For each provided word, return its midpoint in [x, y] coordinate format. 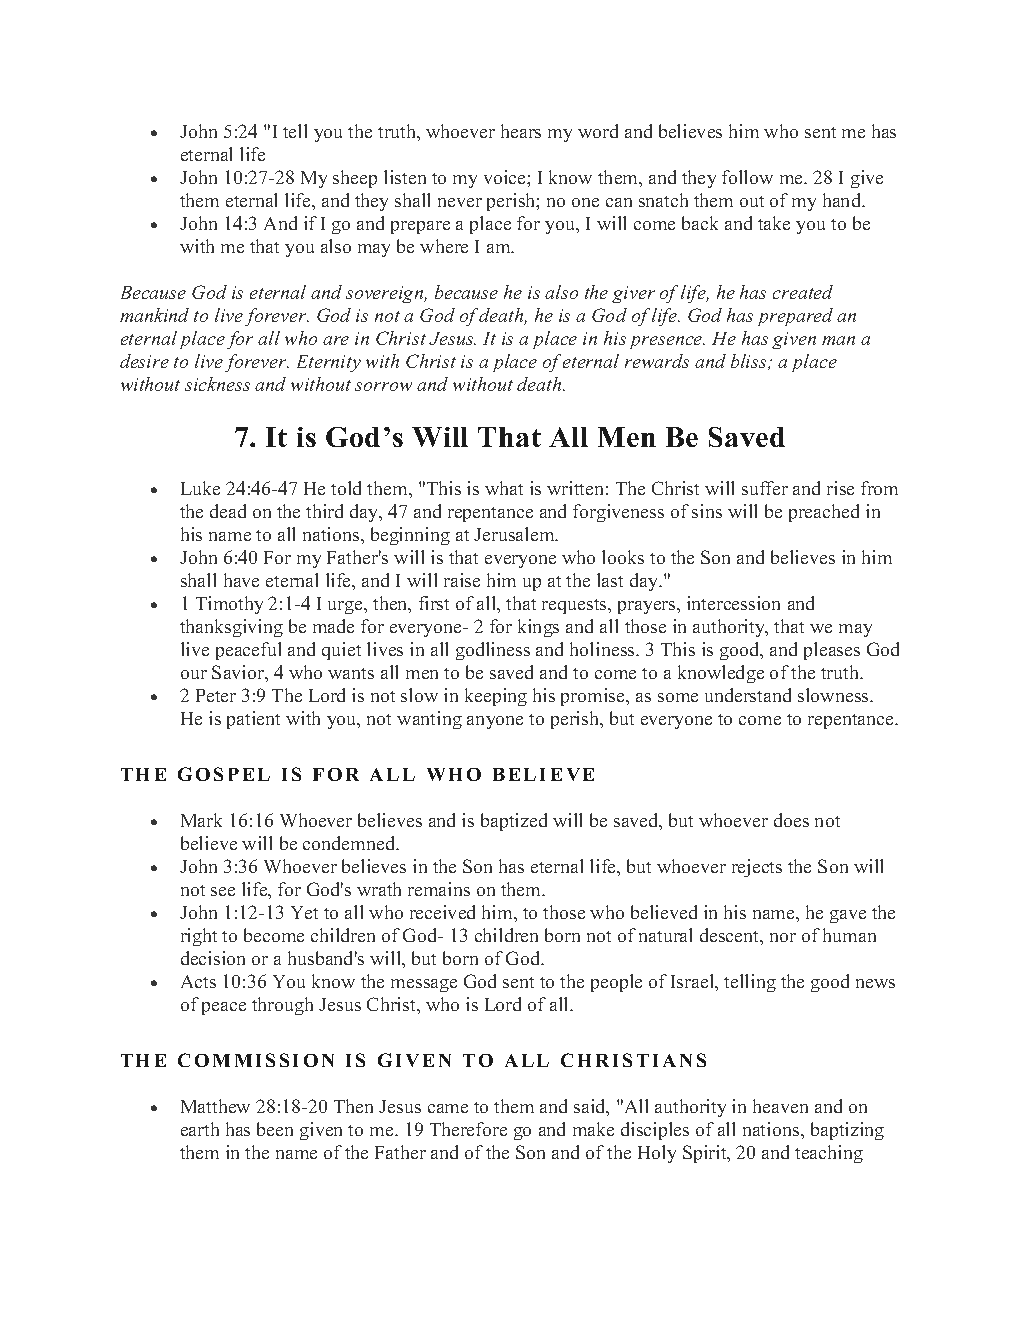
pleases [832, 651]
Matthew [215, 1106]
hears [521, 131]
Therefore [468, 1129]
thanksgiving [231, 628]
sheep [355, 179]
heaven [780, 1106]
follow [747, 177]
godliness [493, 651]
